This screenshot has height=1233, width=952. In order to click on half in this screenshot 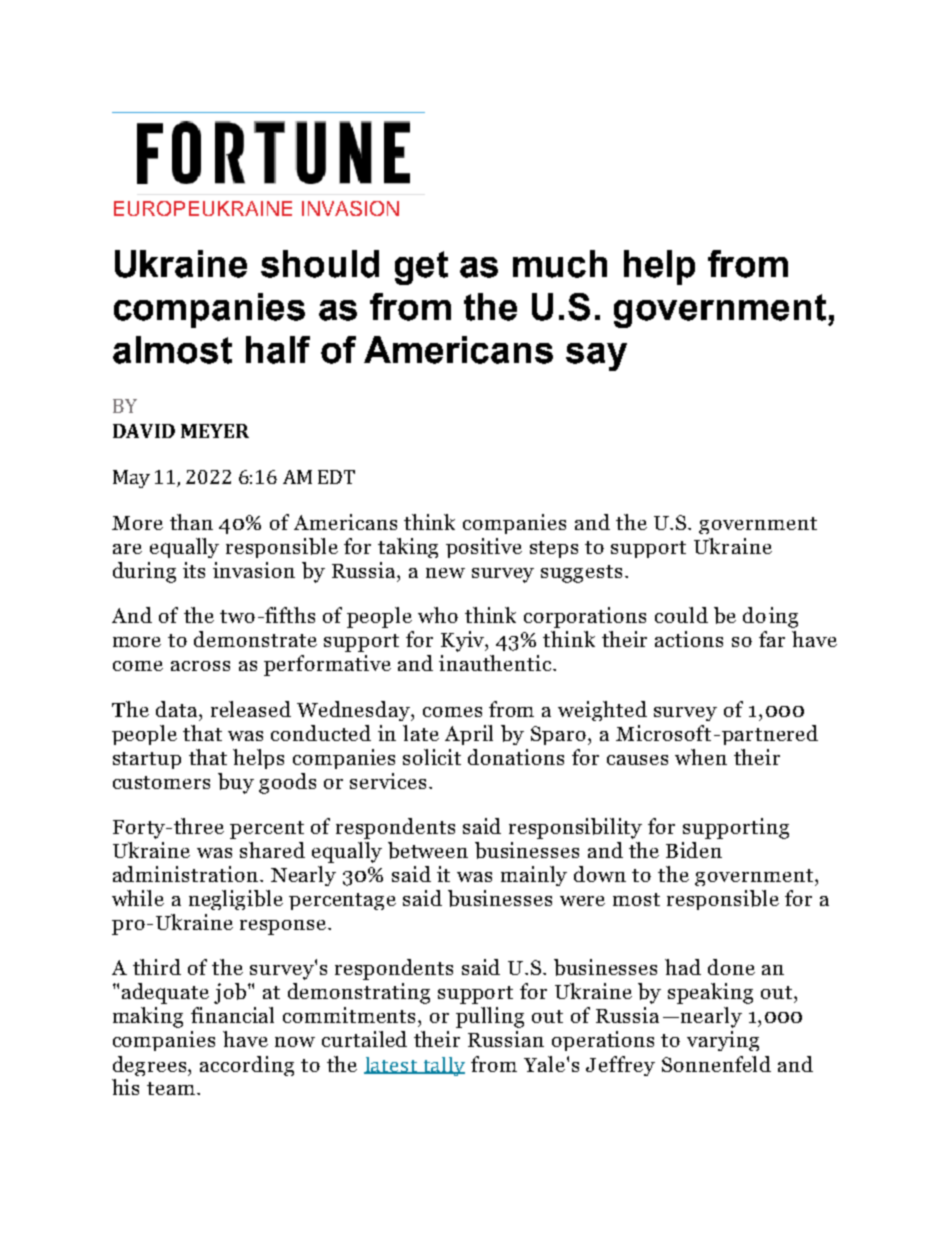, I will do `click(278, 350)`.
